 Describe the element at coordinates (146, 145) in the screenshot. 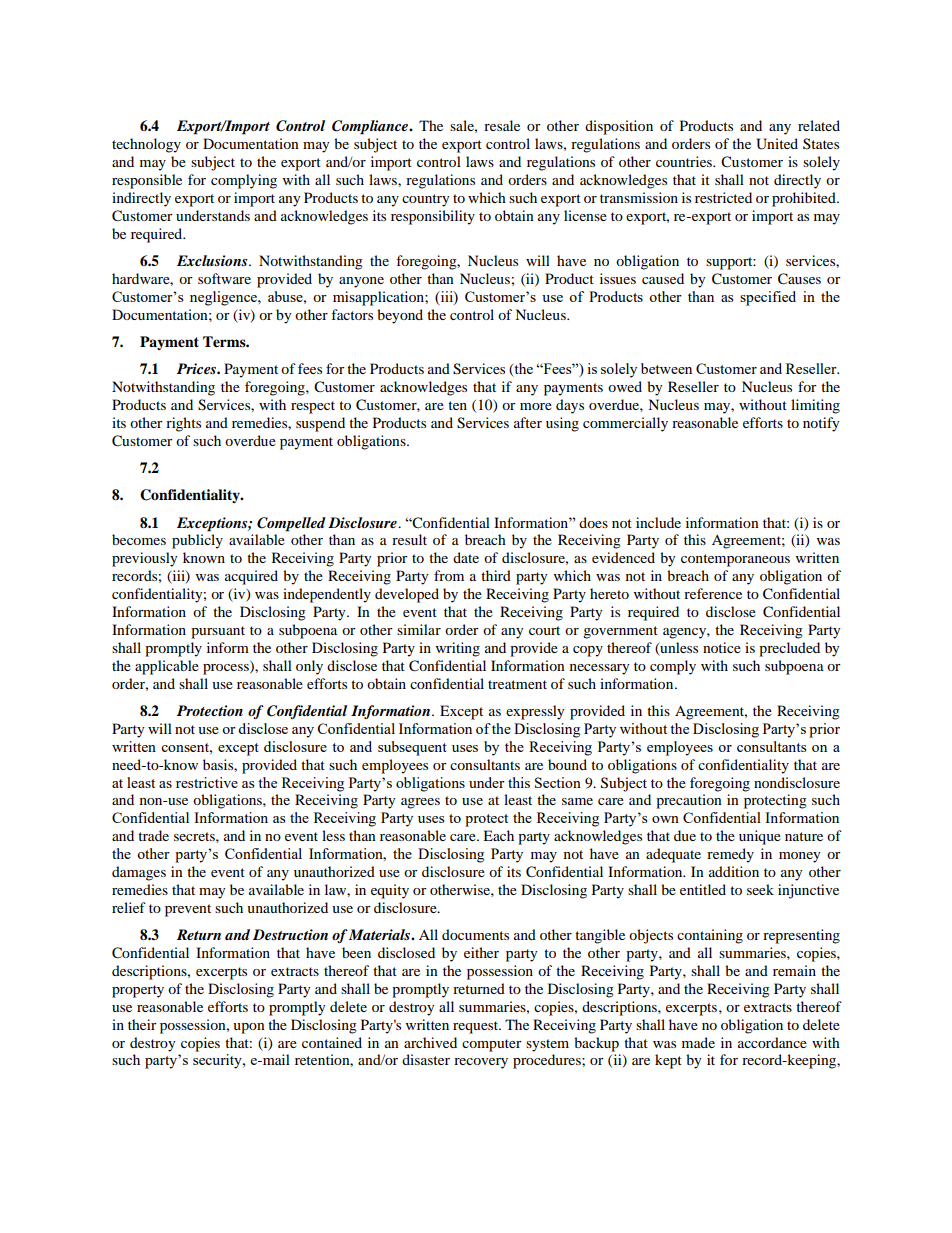

I see `technology` at that location.
